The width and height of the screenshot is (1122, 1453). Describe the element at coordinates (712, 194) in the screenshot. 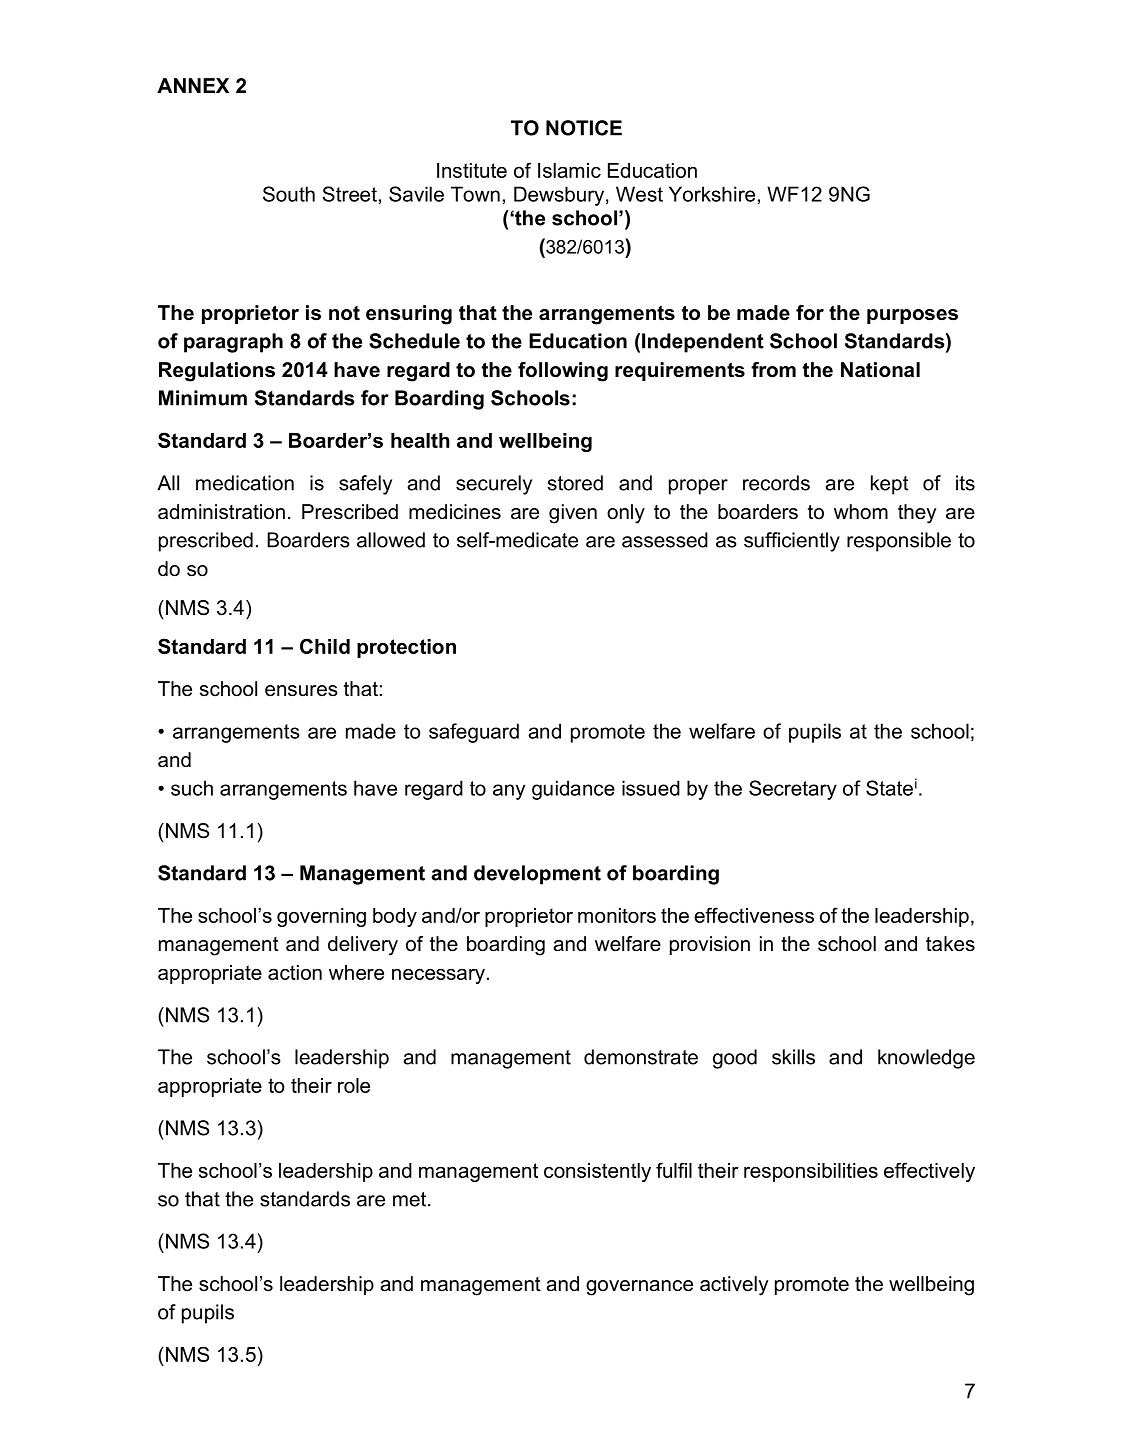

I see `Yorkshire` at that location.
